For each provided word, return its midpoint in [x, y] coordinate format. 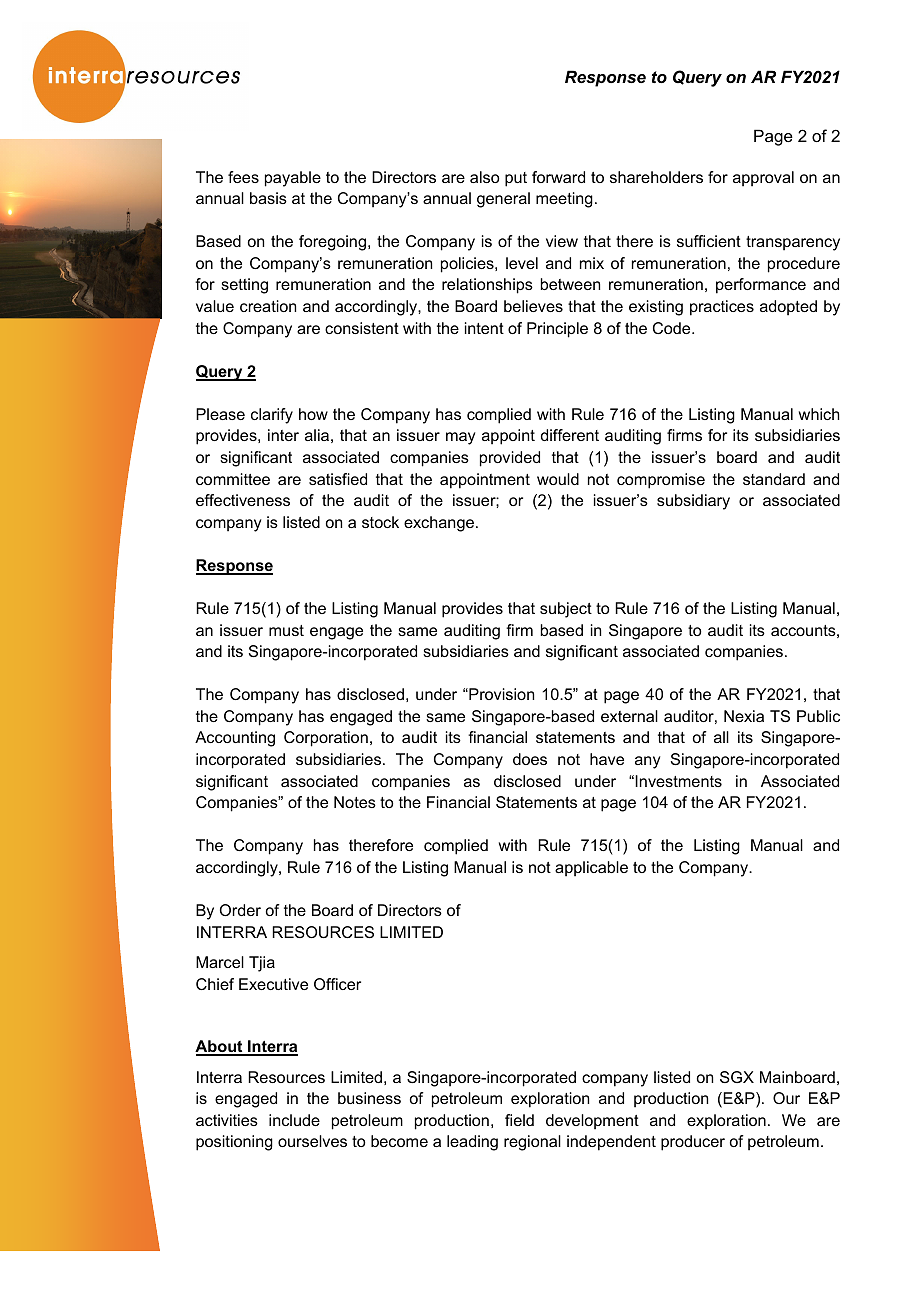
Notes [355, 802]
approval [763, 179]
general [503, 200]
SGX [737, 1077]
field [519, 1120]
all [721, 737]
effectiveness [243, 500]
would [558, 479]
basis [268, 198]
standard [774, 479]
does [530, 759]
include [294, 1120]
